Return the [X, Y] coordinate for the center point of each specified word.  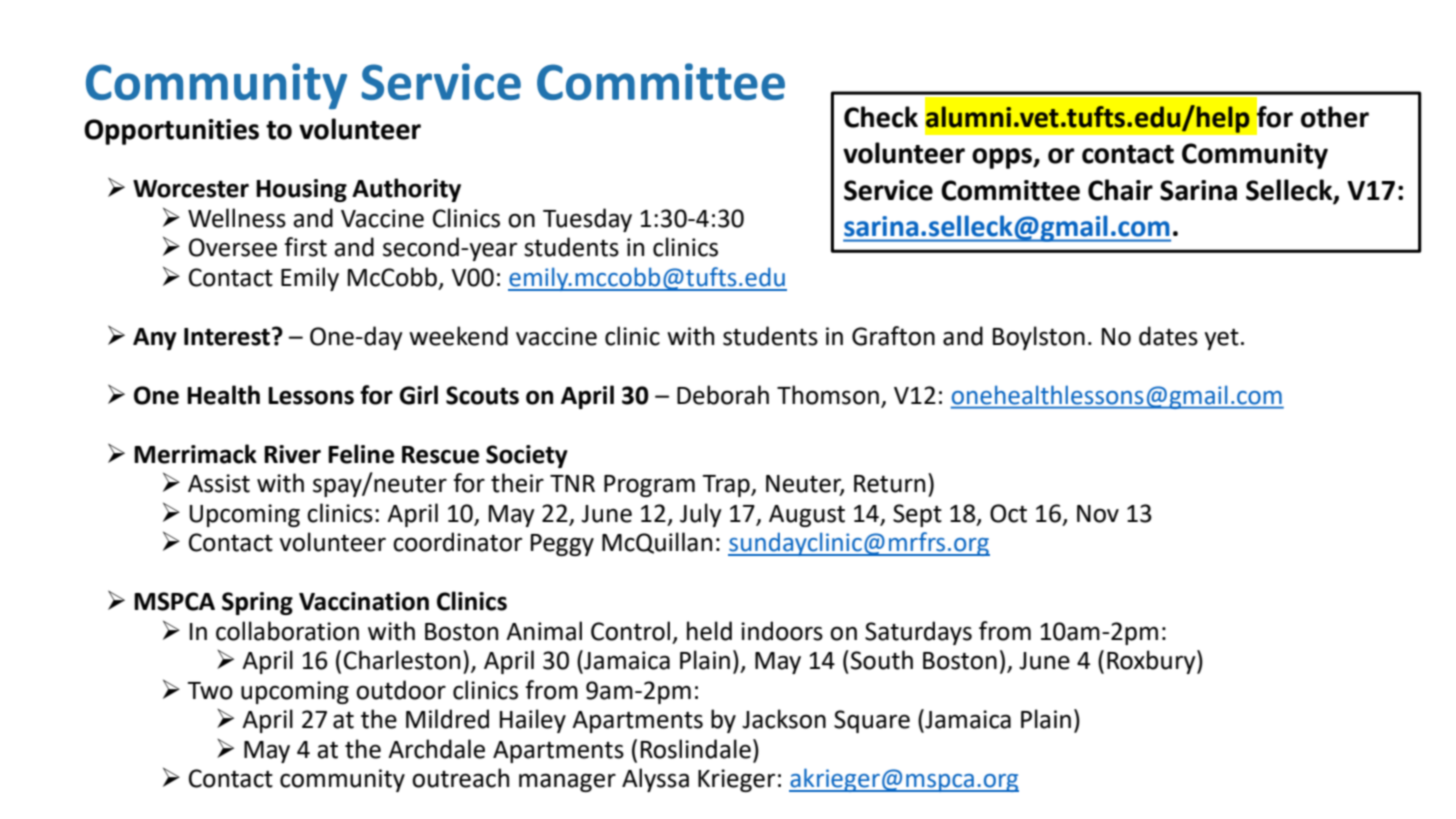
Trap [727, 486]
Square [872, 721]
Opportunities [171, 132]
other [1335, 117]
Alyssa [655, 780]
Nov [1098, 514]
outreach [460, 778]
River [292, 454]
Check [881, 117]
